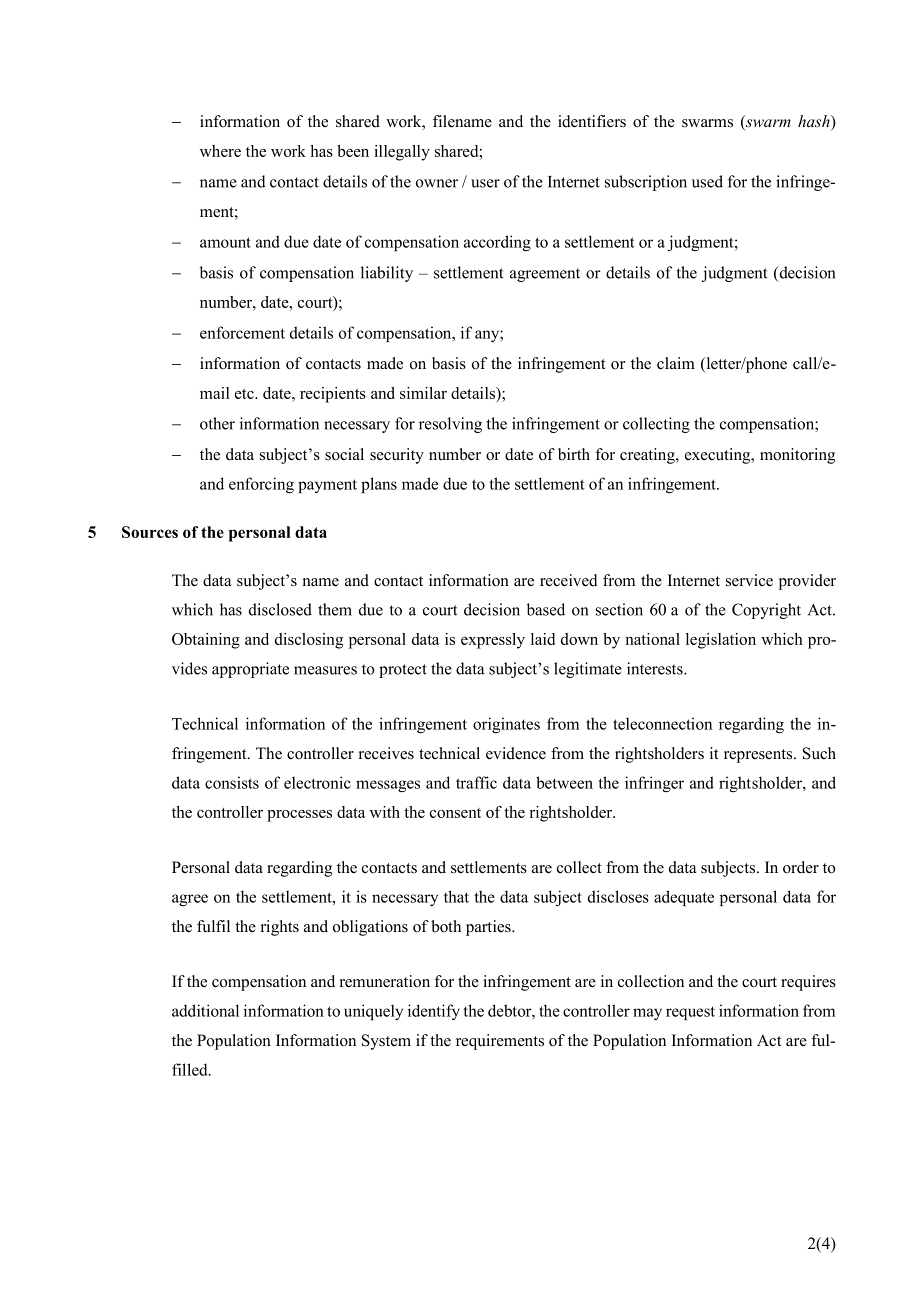 Image resolution: width=924 pixels, height=1308 pixels. Describe the element at coordinates (759, 756) in the page. I see `represents` at that location.
